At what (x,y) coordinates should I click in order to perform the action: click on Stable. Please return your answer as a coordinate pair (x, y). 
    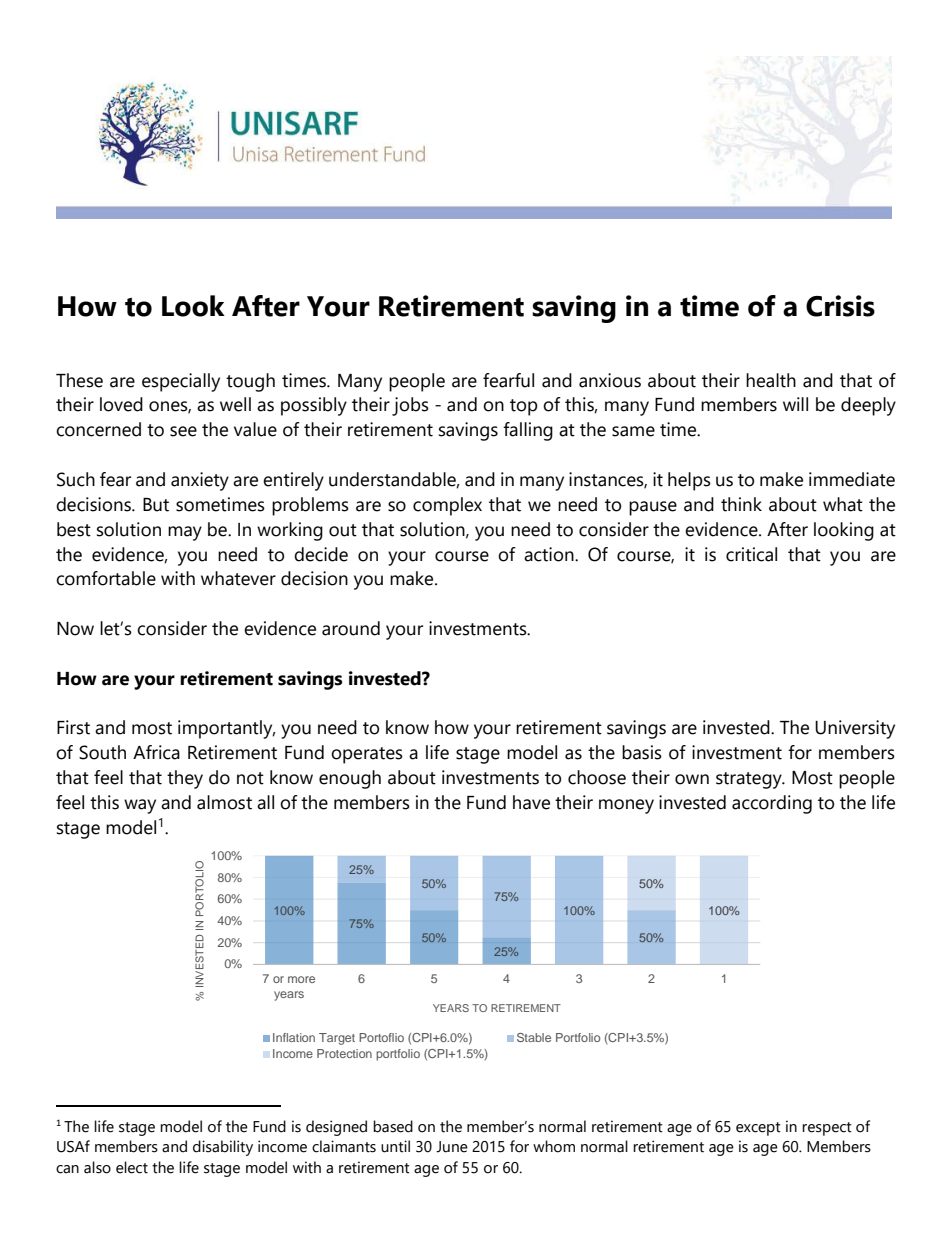
    Looking at the image, I should click on (534, 1037).
